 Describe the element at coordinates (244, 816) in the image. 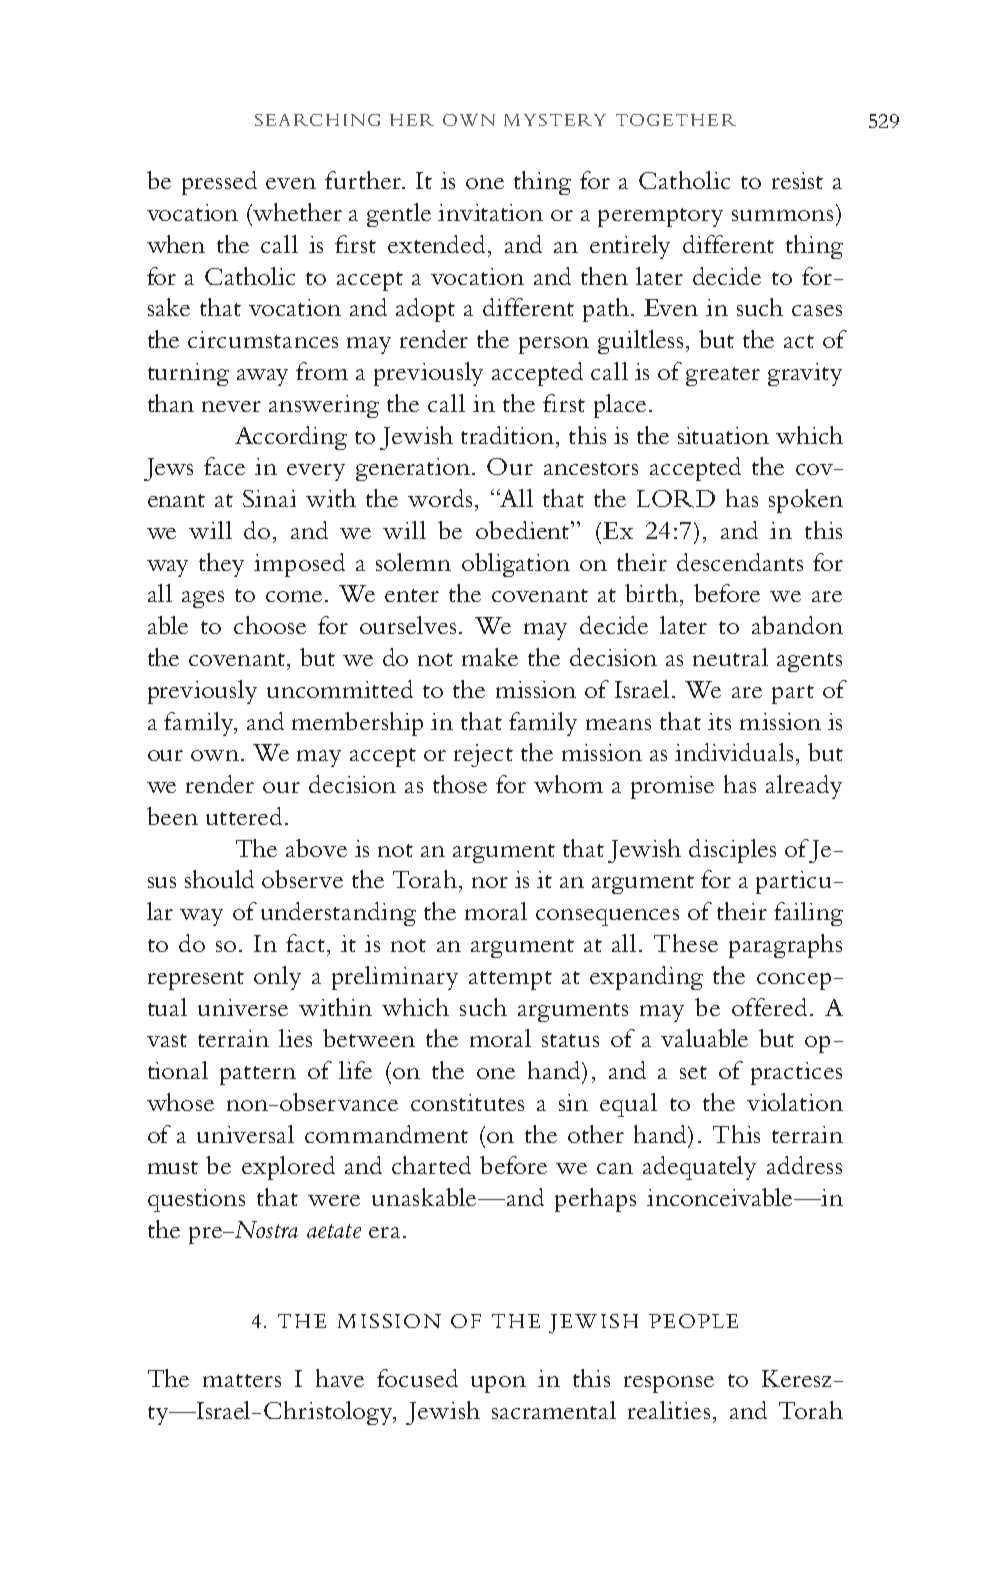

I see `uttered` at that location.
